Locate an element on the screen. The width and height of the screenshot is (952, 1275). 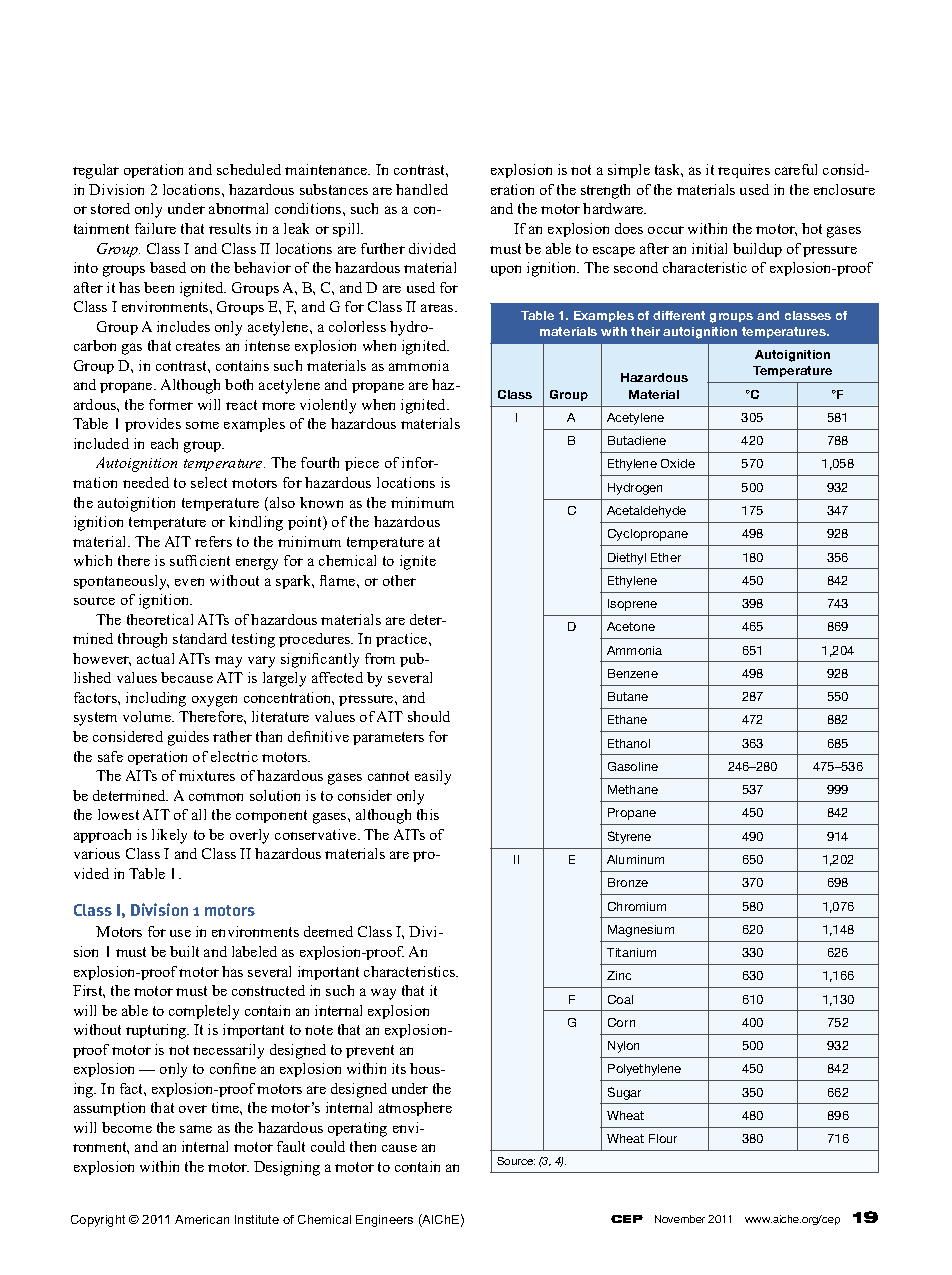
abnormal is located at coordinates (238, 208).
